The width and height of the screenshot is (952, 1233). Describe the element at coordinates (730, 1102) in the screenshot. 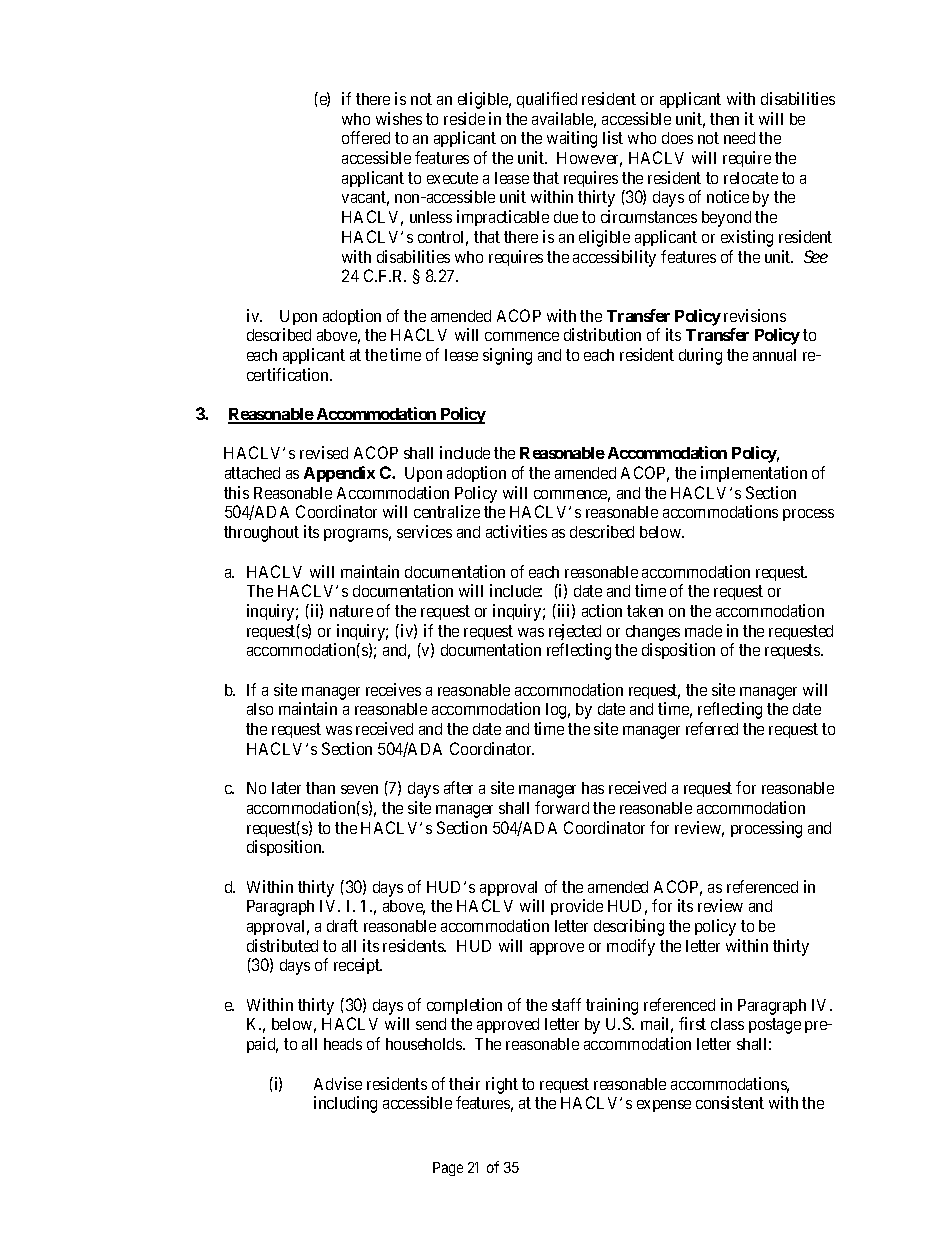

I see `consistent` at that location.
